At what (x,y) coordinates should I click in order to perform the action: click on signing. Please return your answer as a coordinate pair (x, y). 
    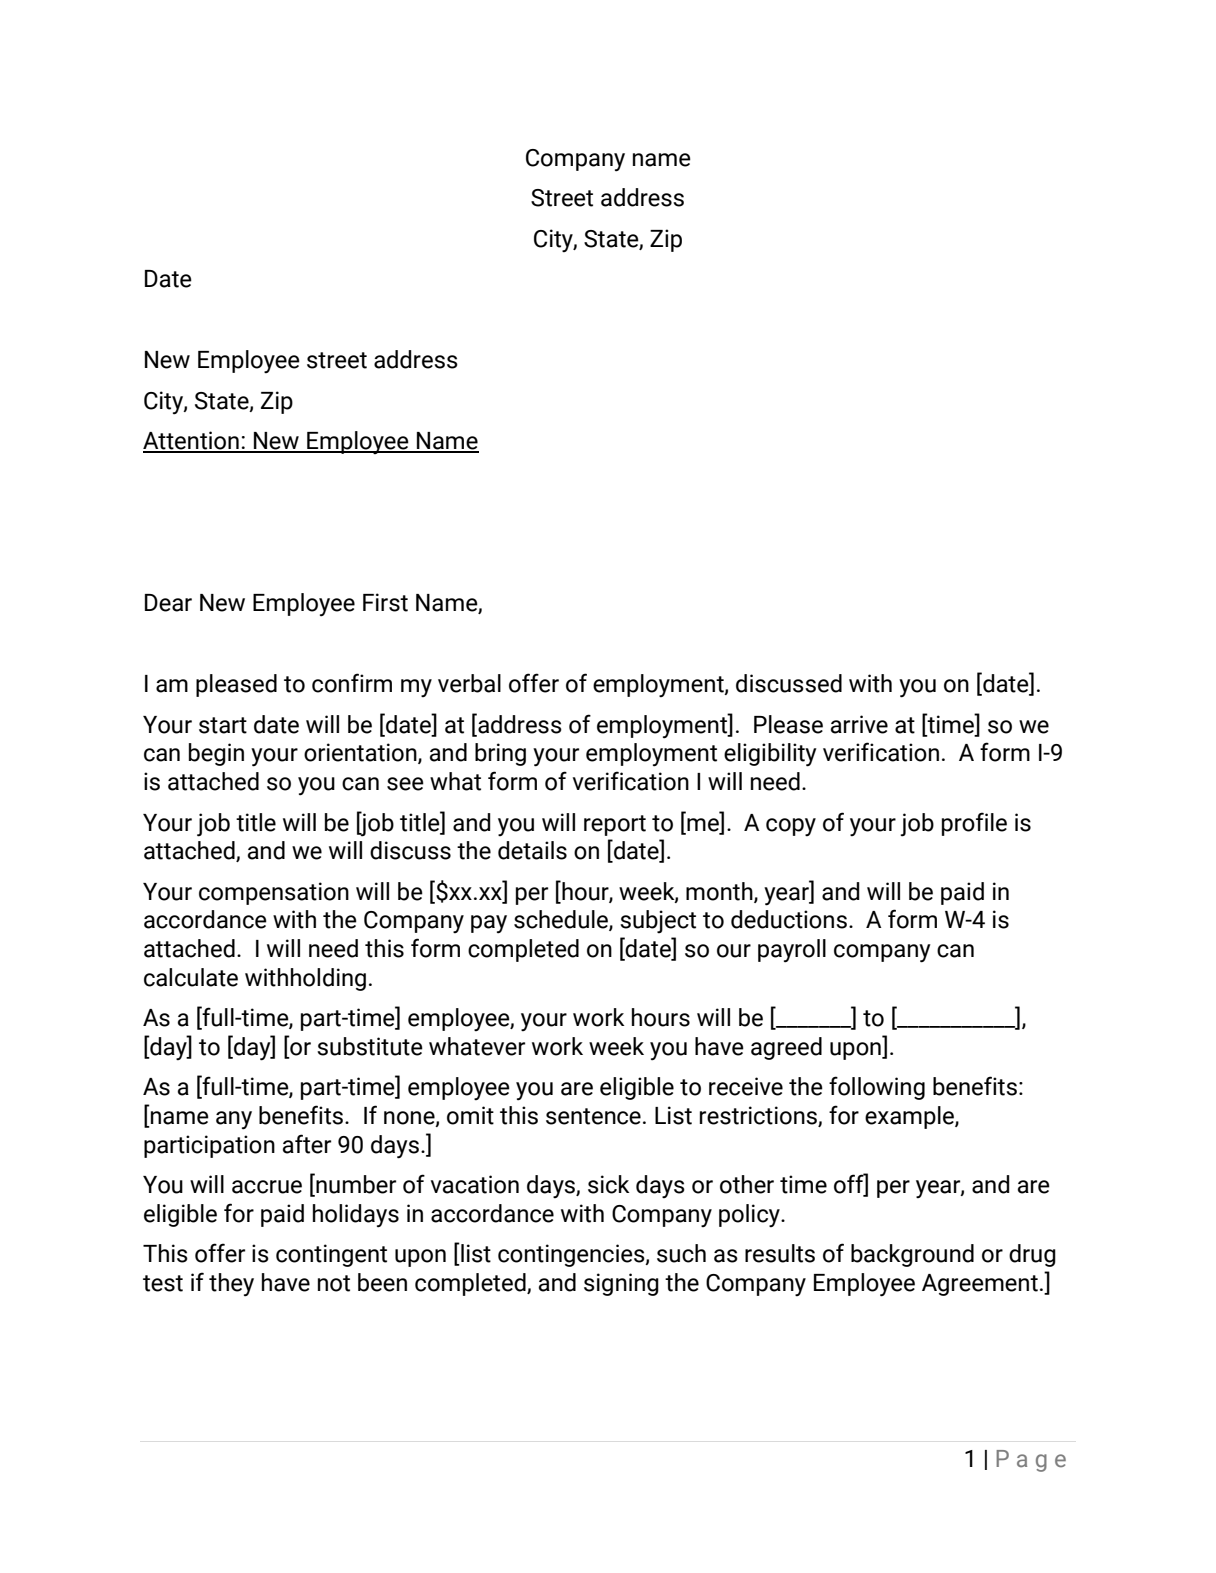
    Looking at the image, I should click on (621, 1284).
